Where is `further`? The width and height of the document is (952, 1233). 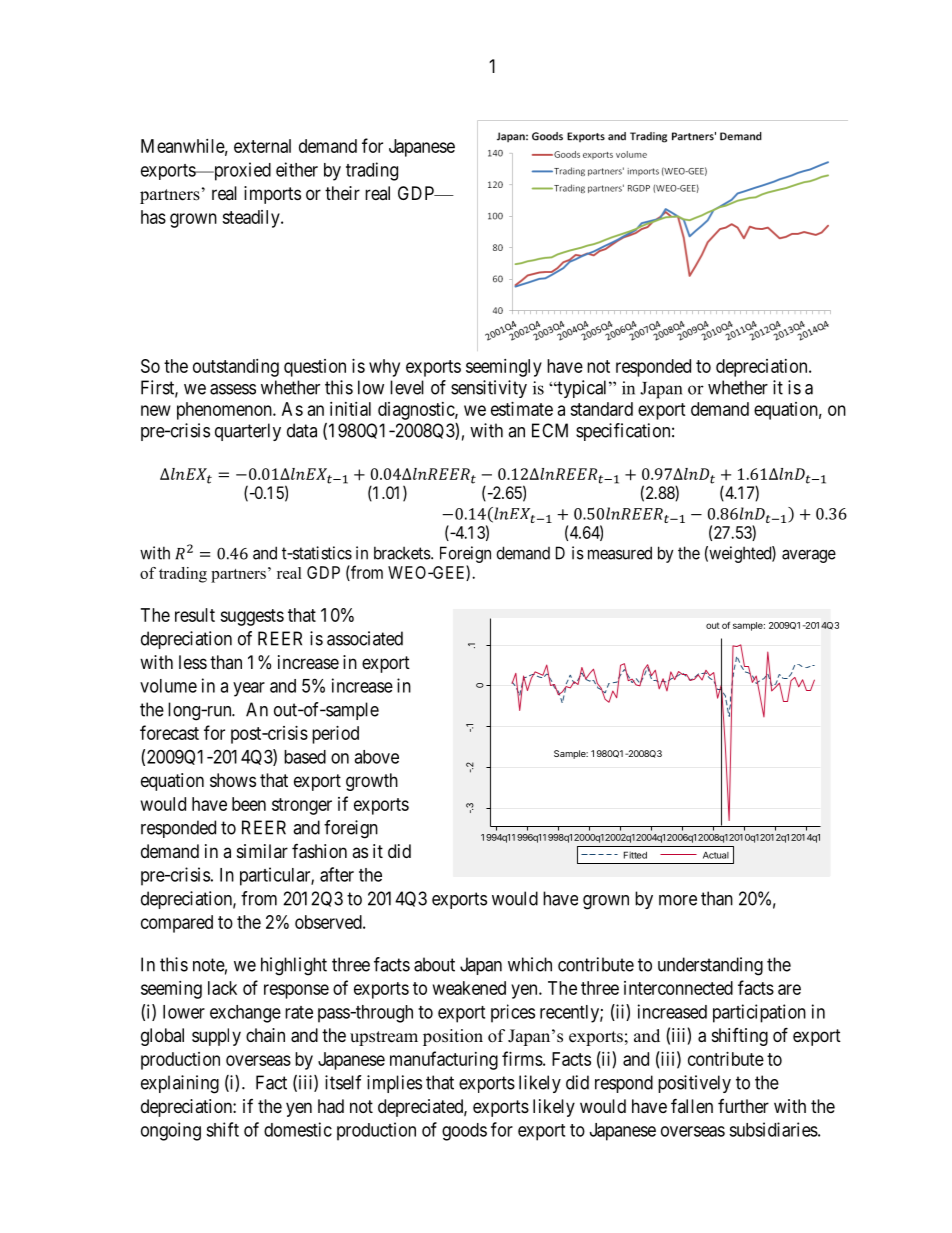 further is located at coordinates (743, 1106).
